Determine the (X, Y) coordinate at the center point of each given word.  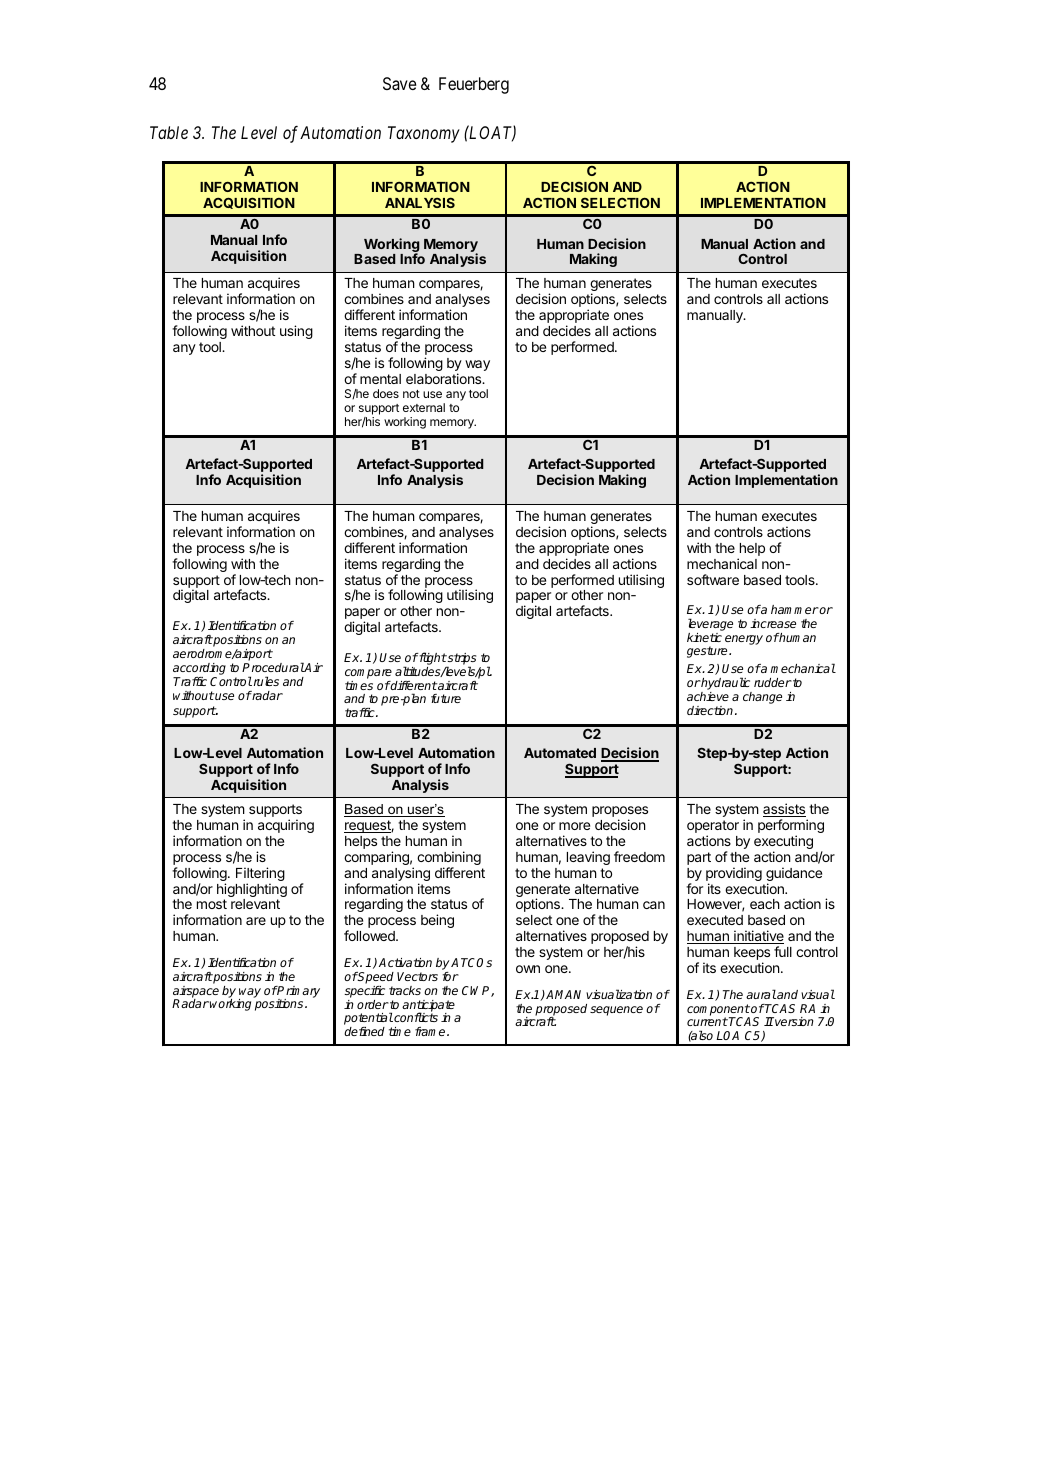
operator (713, 828)
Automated (560, 753)
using (296, 332)
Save (399, 83)
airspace (196, 993)
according (199, 669)
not (411, 394)
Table (169, 132)
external (424, 407)
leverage (710, 624)
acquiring (286, 826)
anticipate (428, 1007)
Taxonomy (424, 134)
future (446, 698)
